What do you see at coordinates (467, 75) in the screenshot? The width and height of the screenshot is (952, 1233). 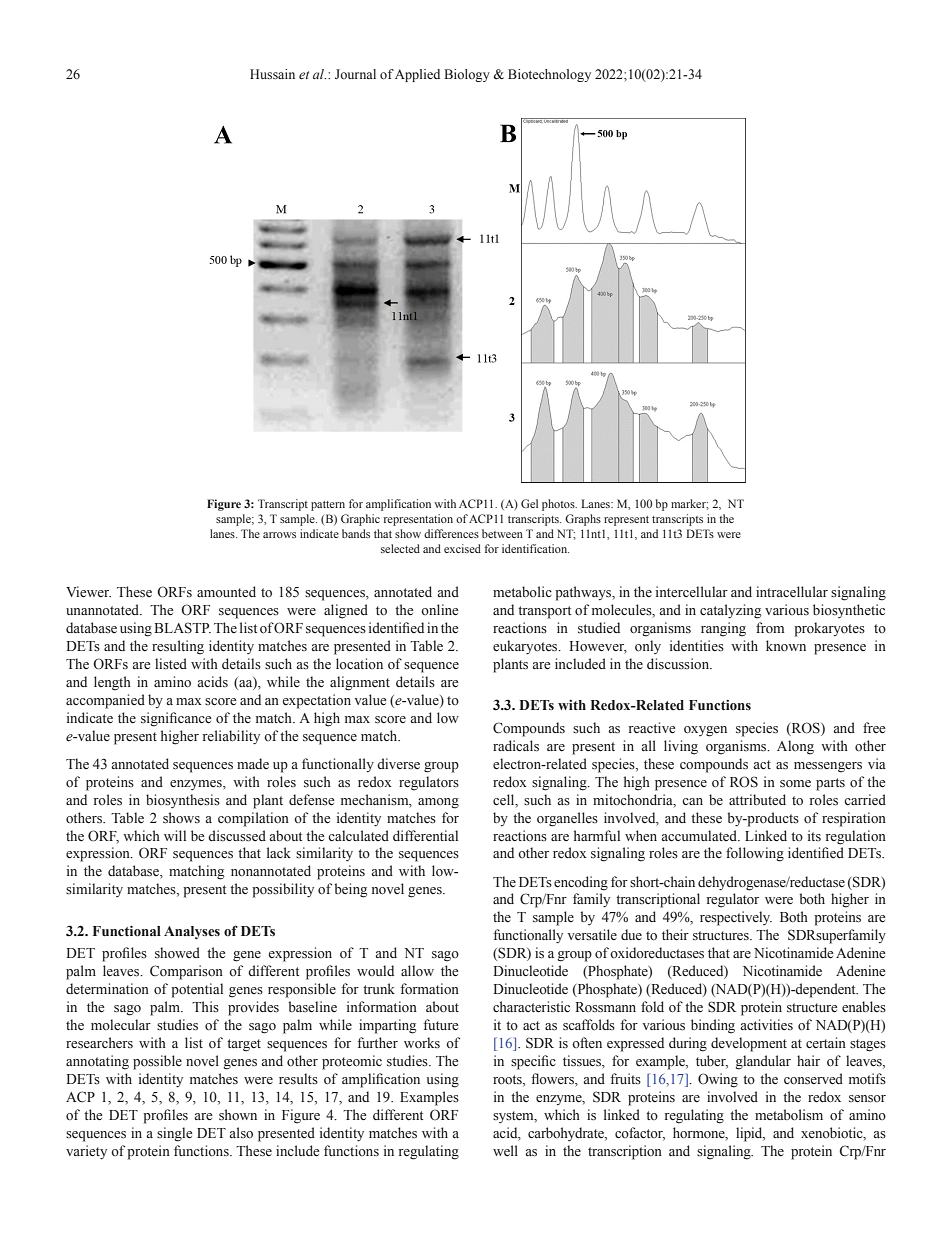 I see `Biology` at bounding box center [467, 75].
